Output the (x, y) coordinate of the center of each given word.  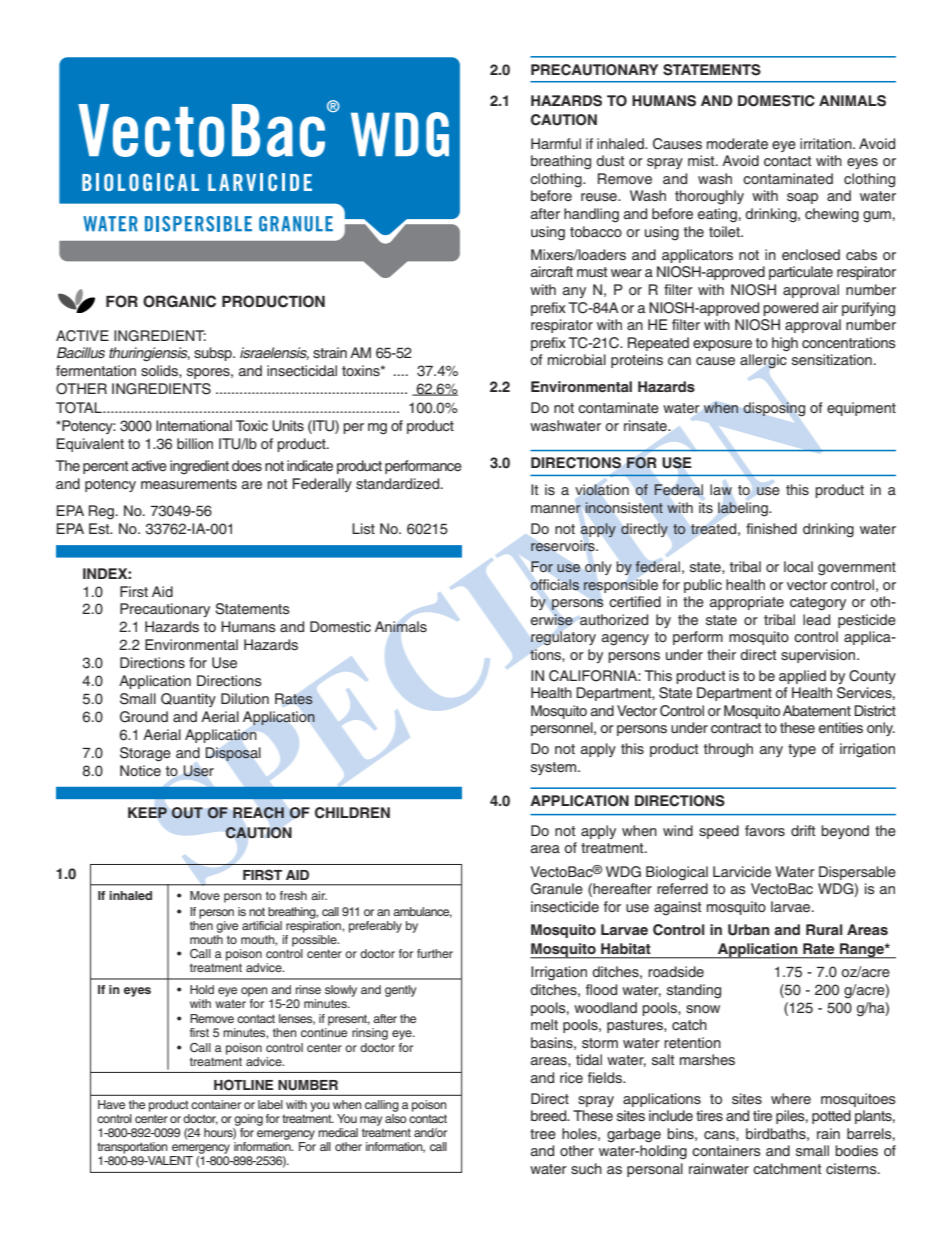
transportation (132, 1148)
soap (802, 198)
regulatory (563, 638)
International (194, 425)
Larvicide (742, 872)
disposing (774, 409)
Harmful (556, 143)
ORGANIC (179, 301)
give (227, 927)
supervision (819, 656)
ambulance (422, 912)
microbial (577, 359)
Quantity (188, 700)
